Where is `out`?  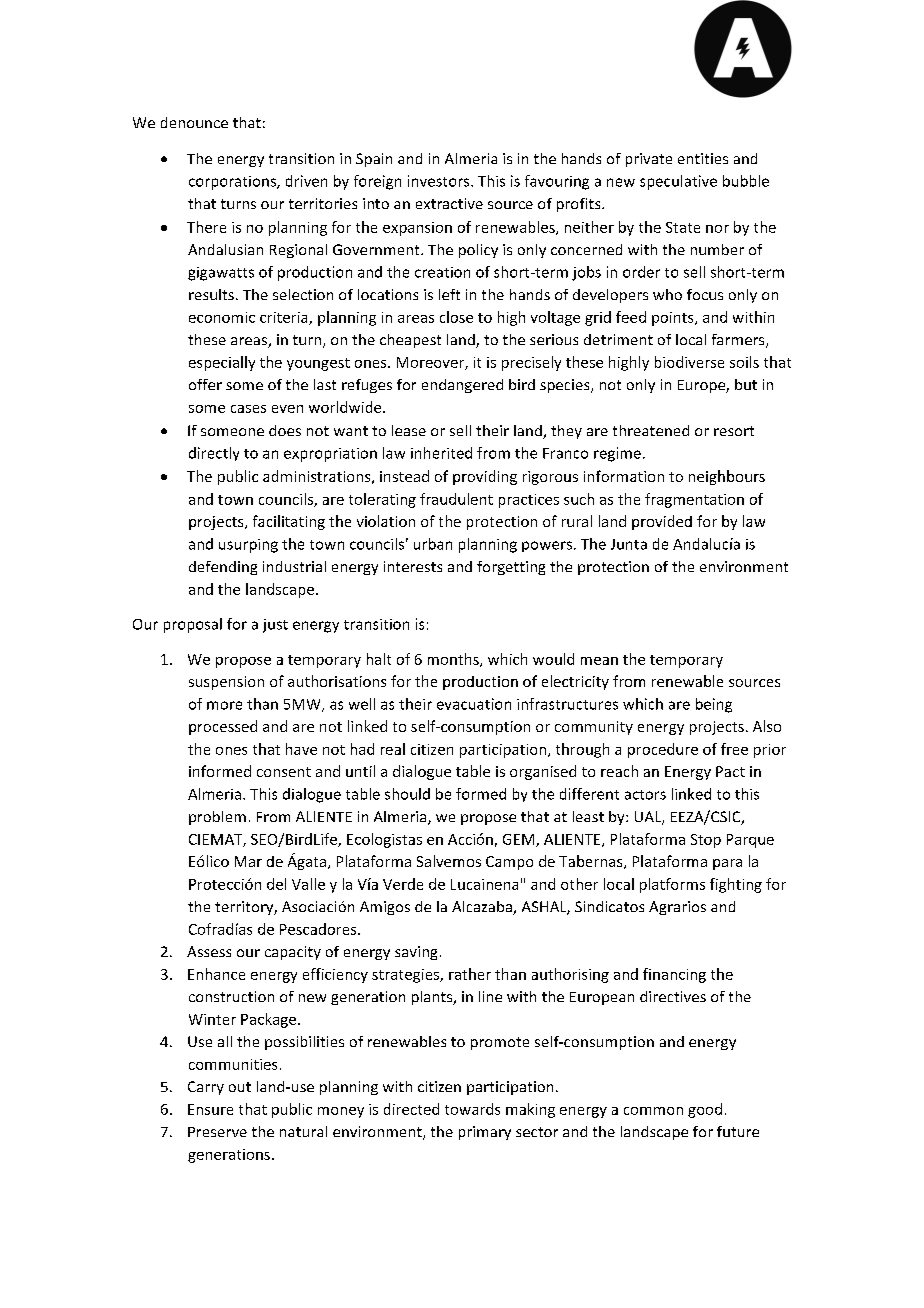
out is located at coordinates (240, 1087).
